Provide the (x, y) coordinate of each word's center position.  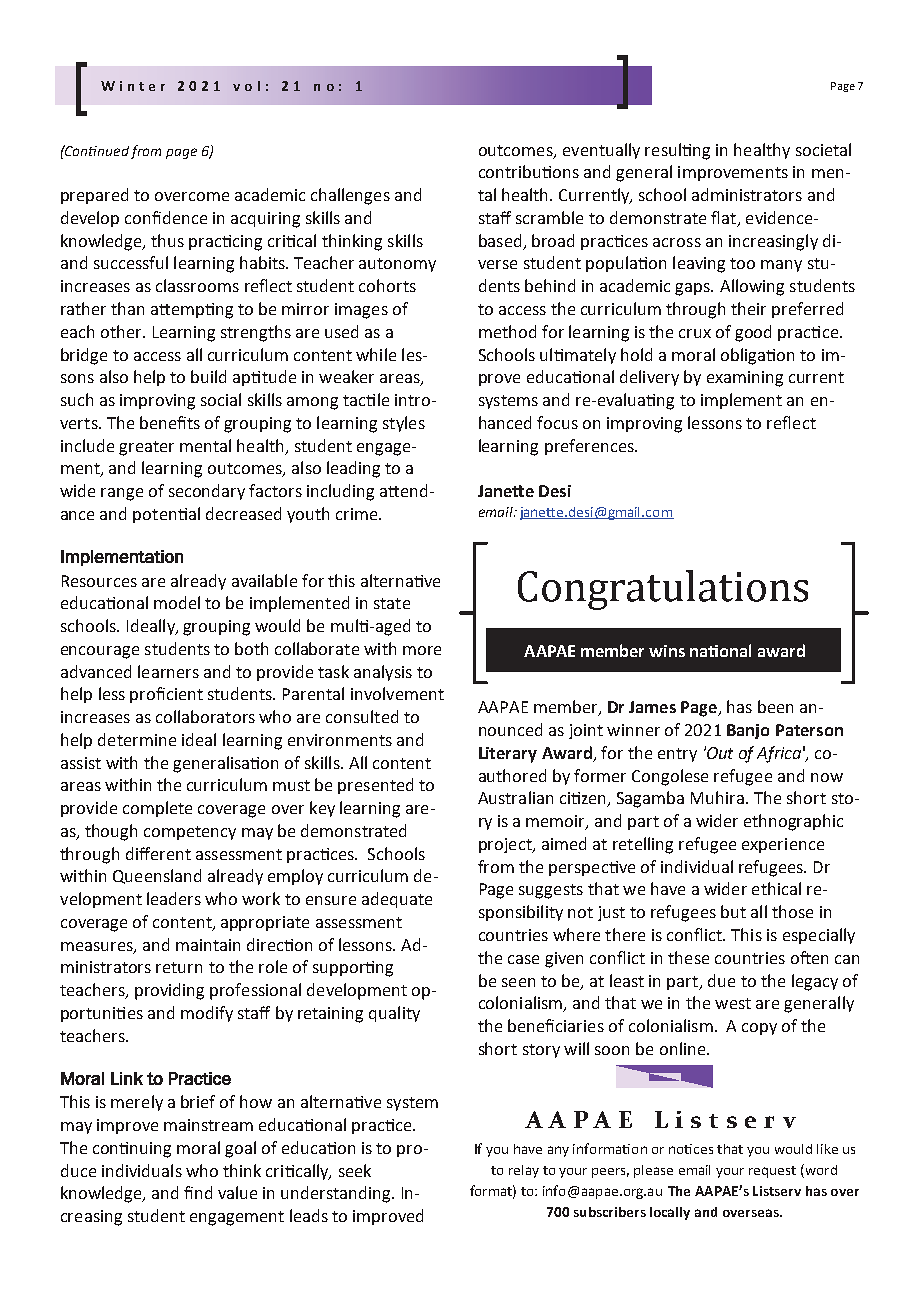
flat (724, 219)
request (772, 1172)
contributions (529, 171)
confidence (166, 217)
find (198, 1192)
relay (524, 1171)
